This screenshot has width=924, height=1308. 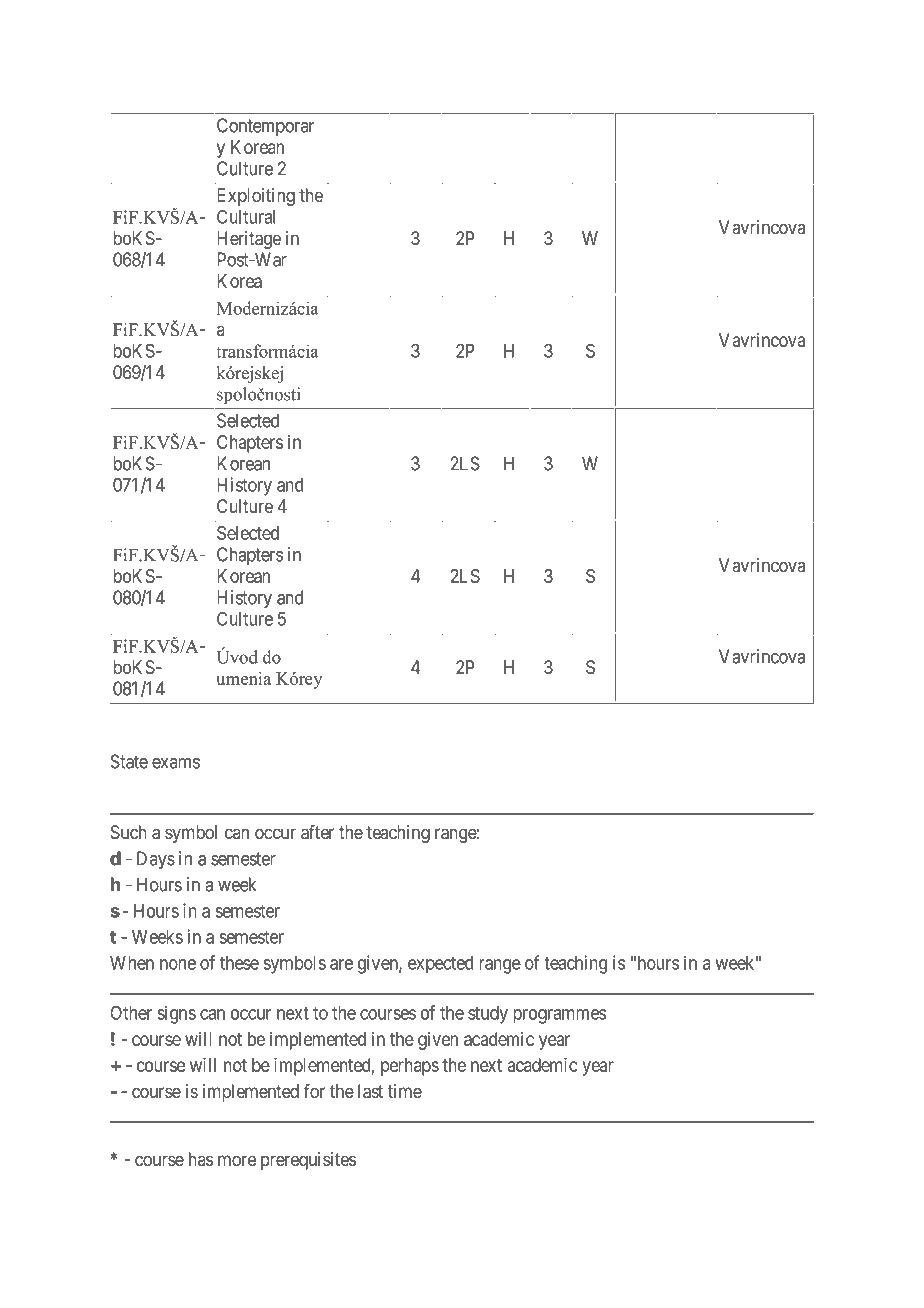 What do you see at coordinates (129, 761) in the screenshot?
I see `State` at bounding box center [129, 761].
